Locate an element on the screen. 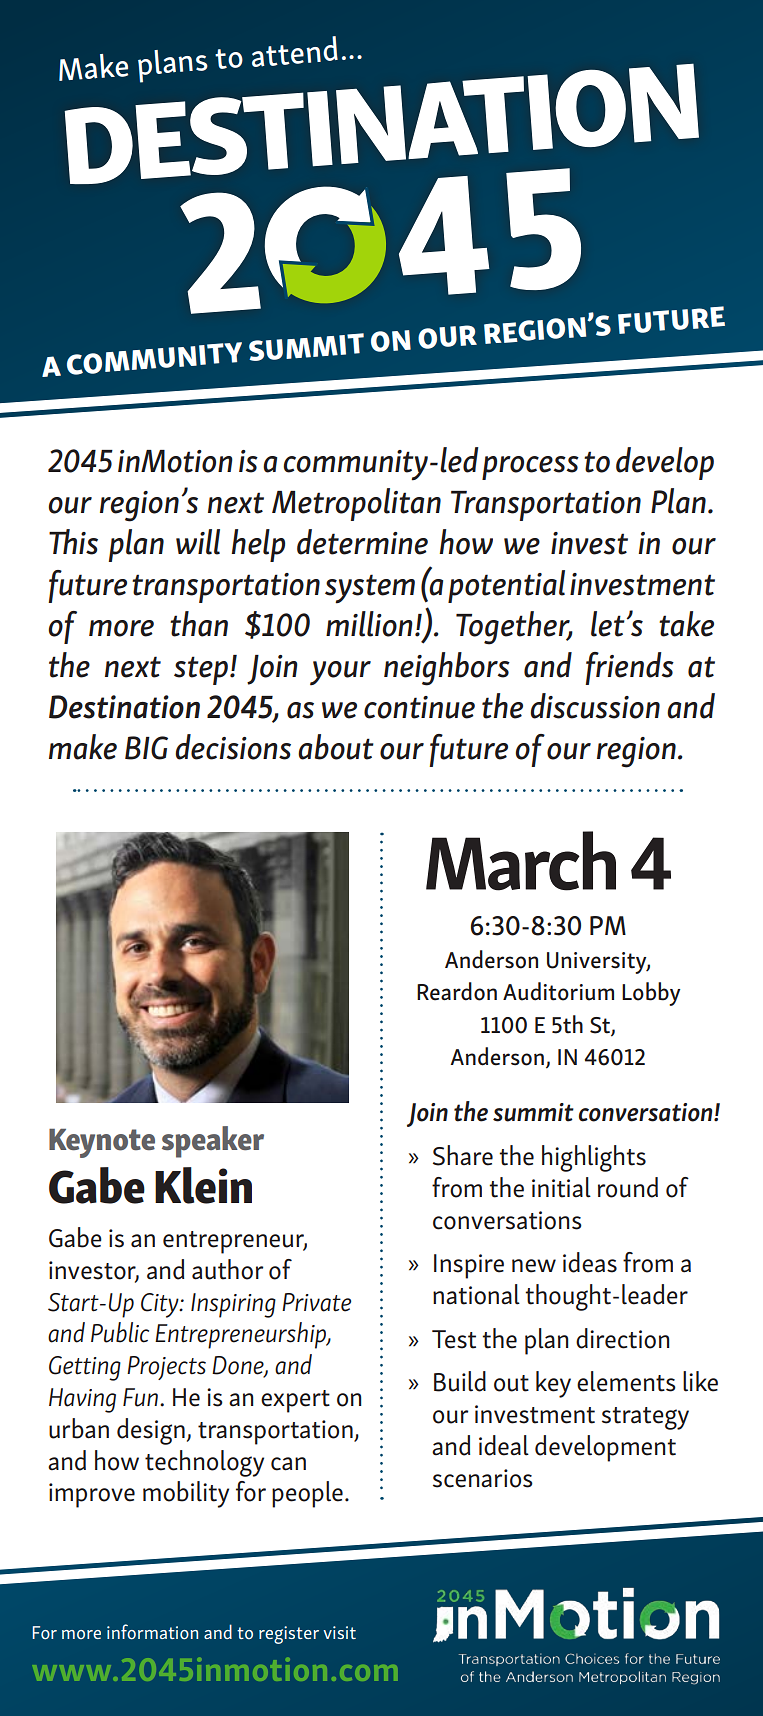  information is located at coordinates (152, 1632).
